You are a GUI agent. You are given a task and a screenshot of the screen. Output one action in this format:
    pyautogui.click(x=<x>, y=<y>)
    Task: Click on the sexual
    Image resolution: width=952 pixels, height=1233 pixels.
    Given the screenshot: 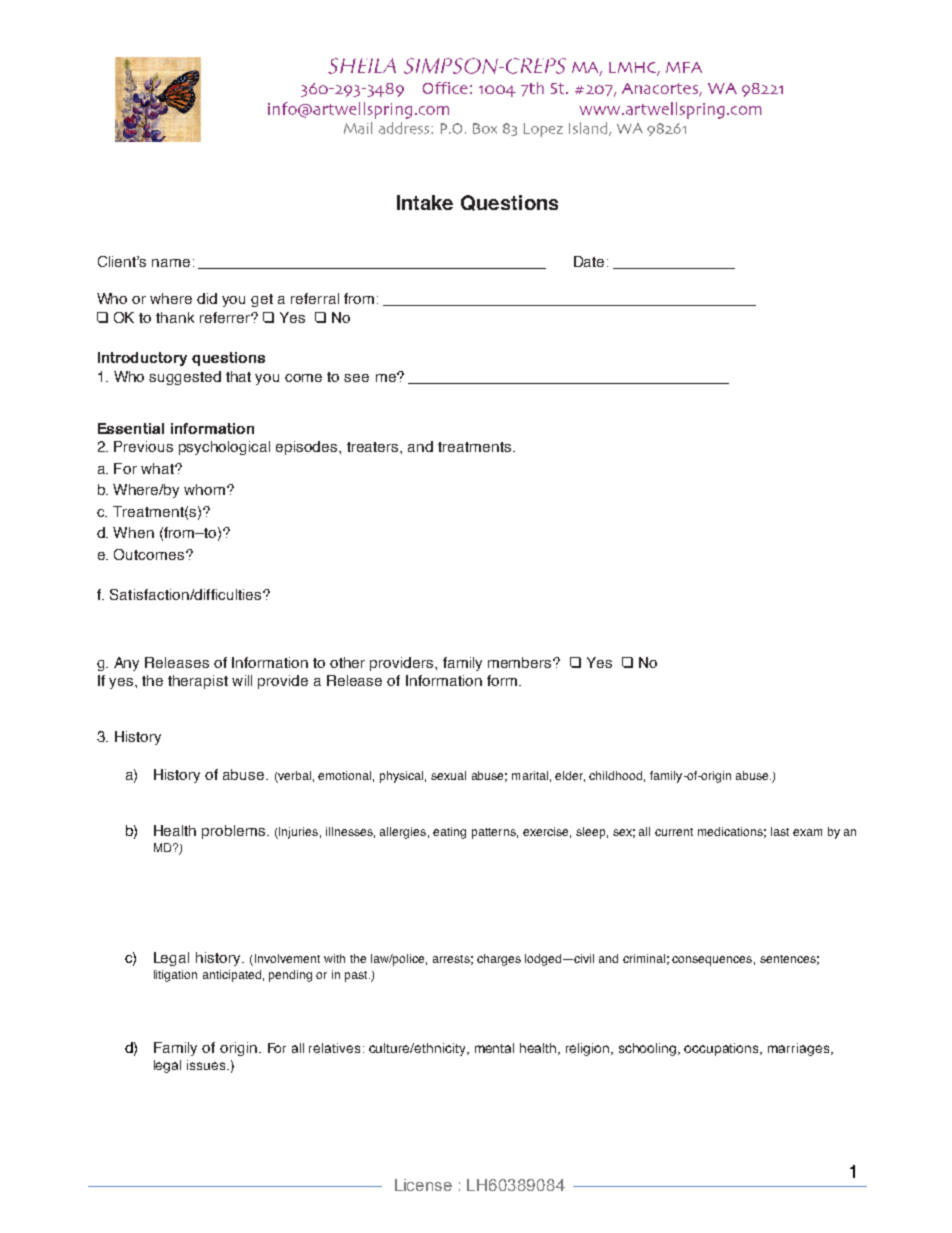 What is the action you would take?
    pyautogui.click(x=448, y=775)
